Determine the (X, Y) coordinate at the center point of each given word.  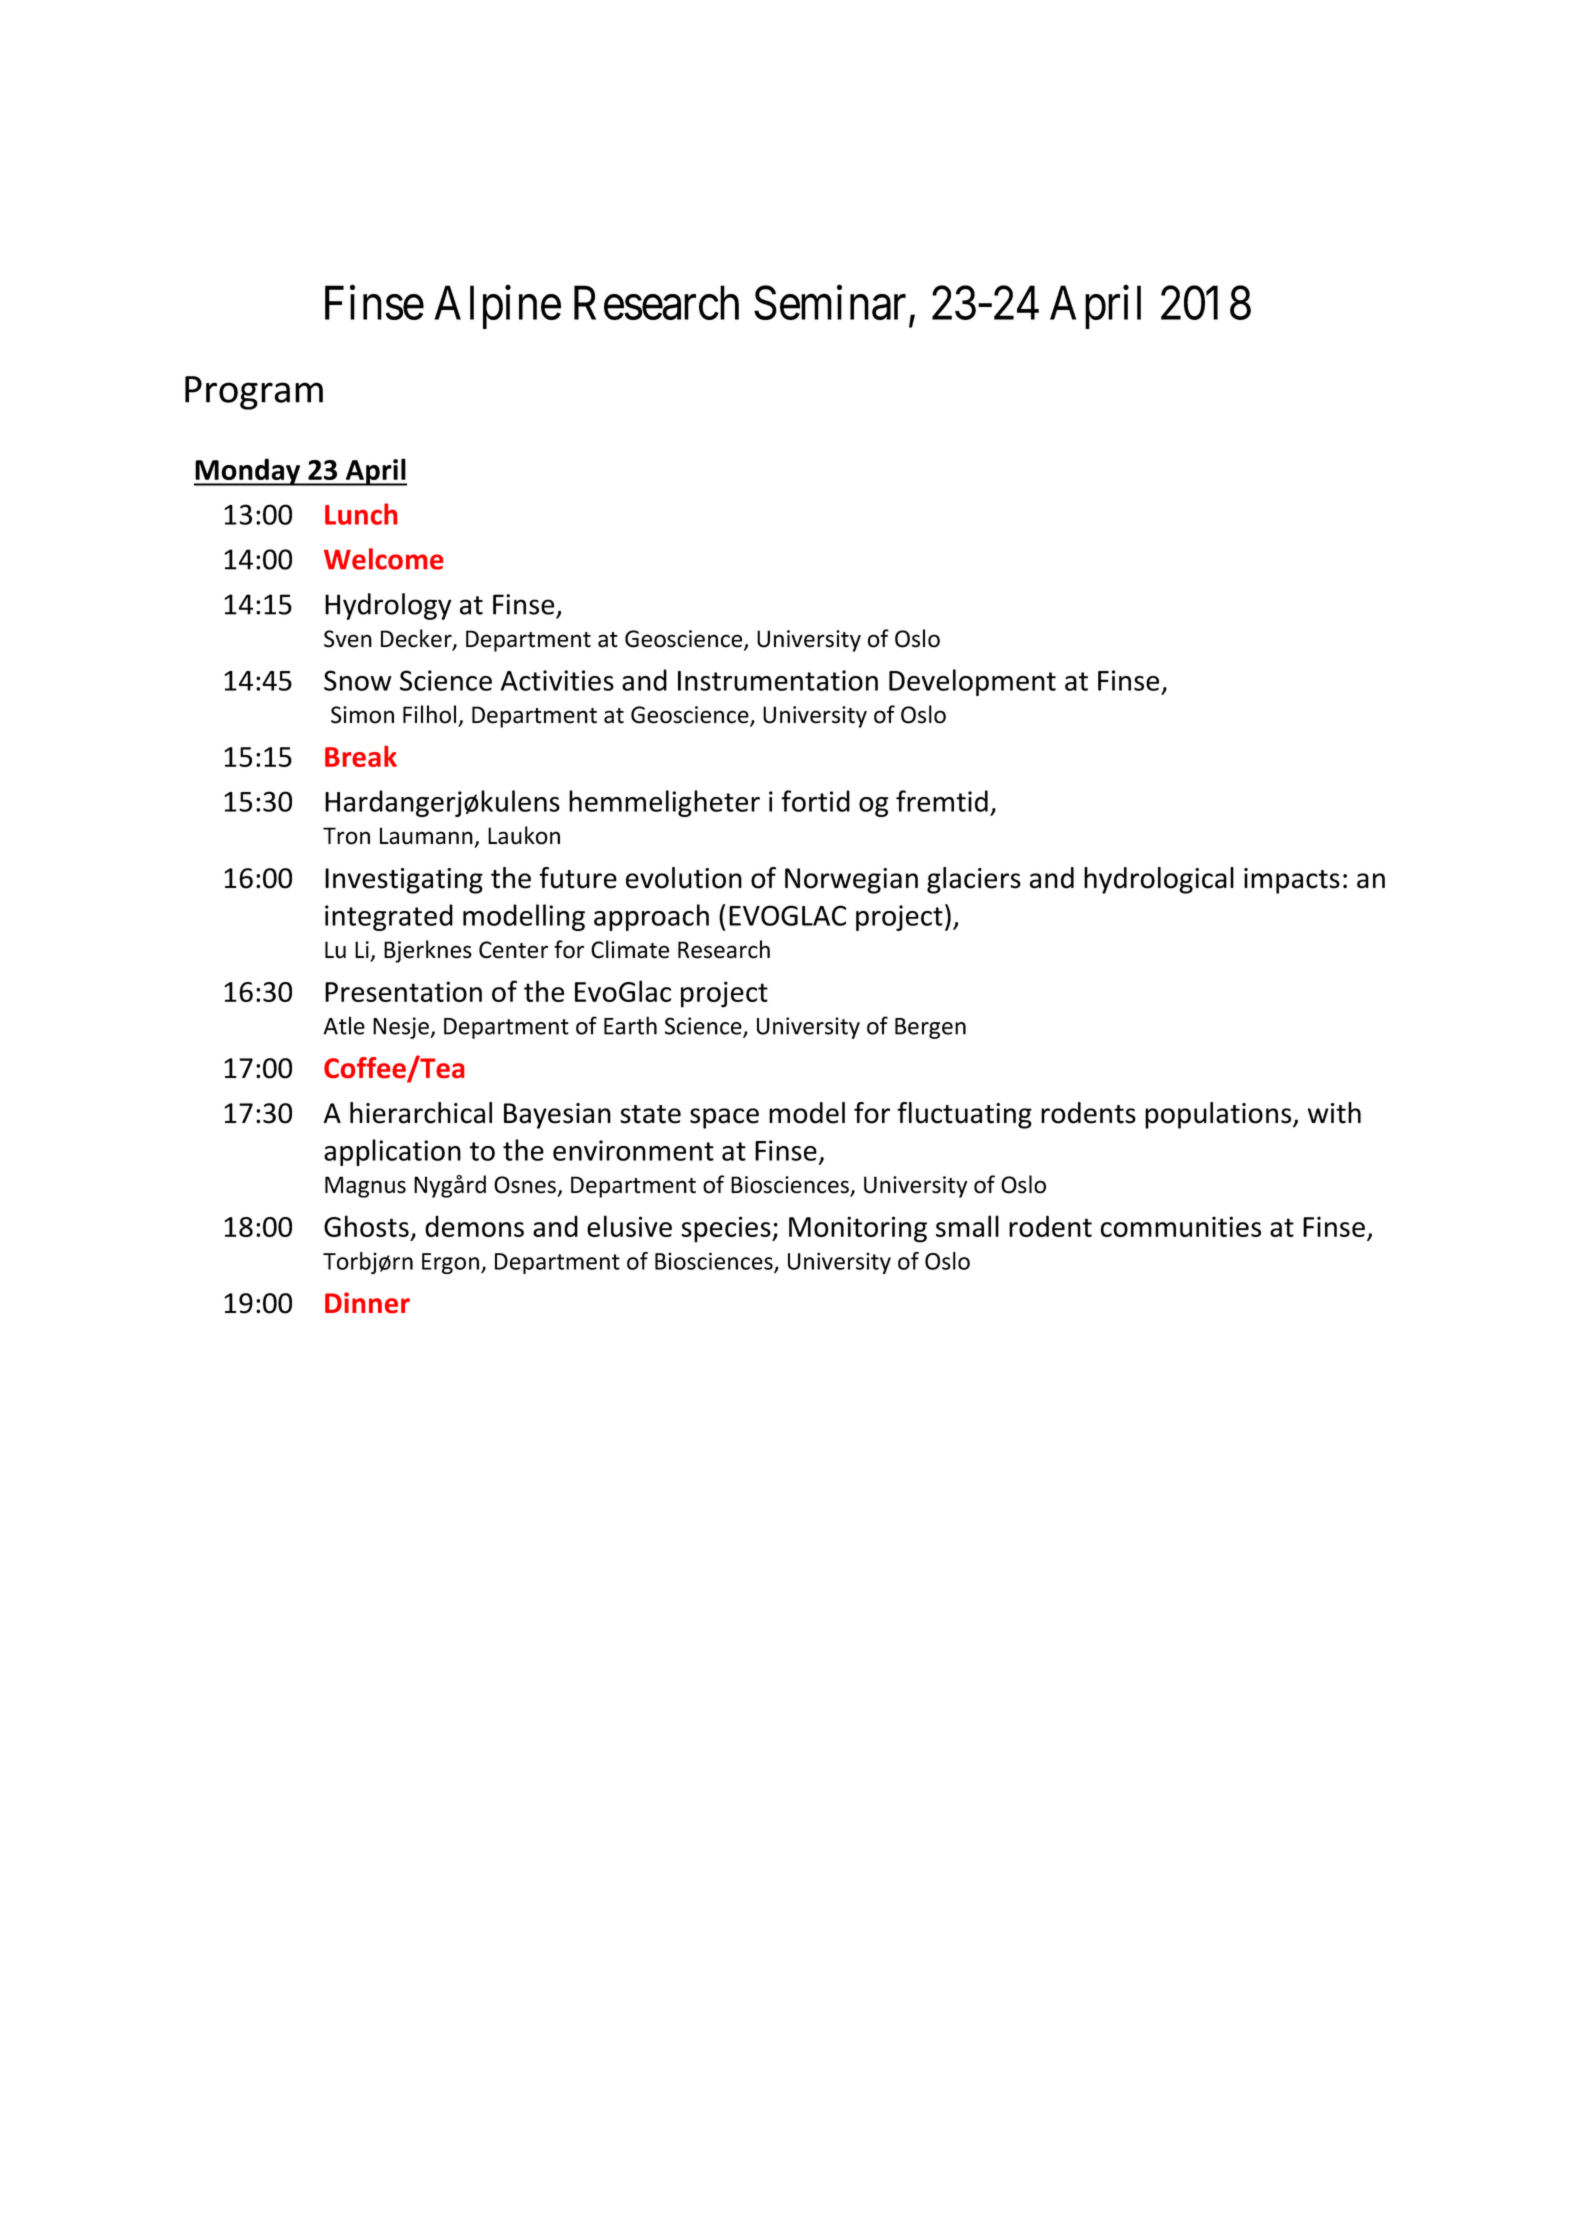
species (727, 1229)
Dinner (367, 1302)
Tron (346, 836)
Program (254, 393)
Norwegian (851, 881)
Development (972, 682)
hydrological (1159, 880)
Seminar (830, 303)
